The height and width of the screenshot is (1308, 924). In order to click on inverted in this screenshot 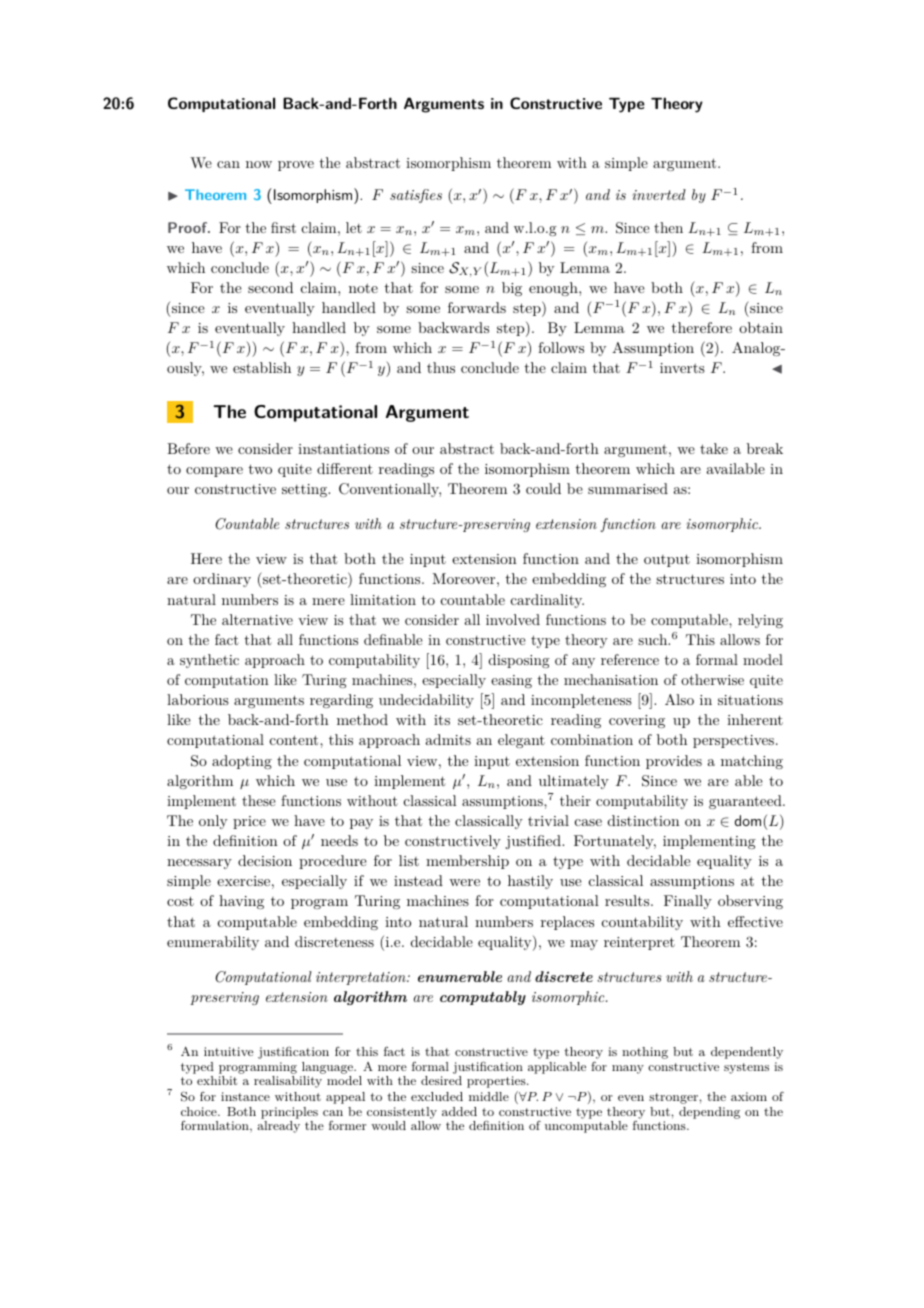, I will do `click(659, 194)`.
